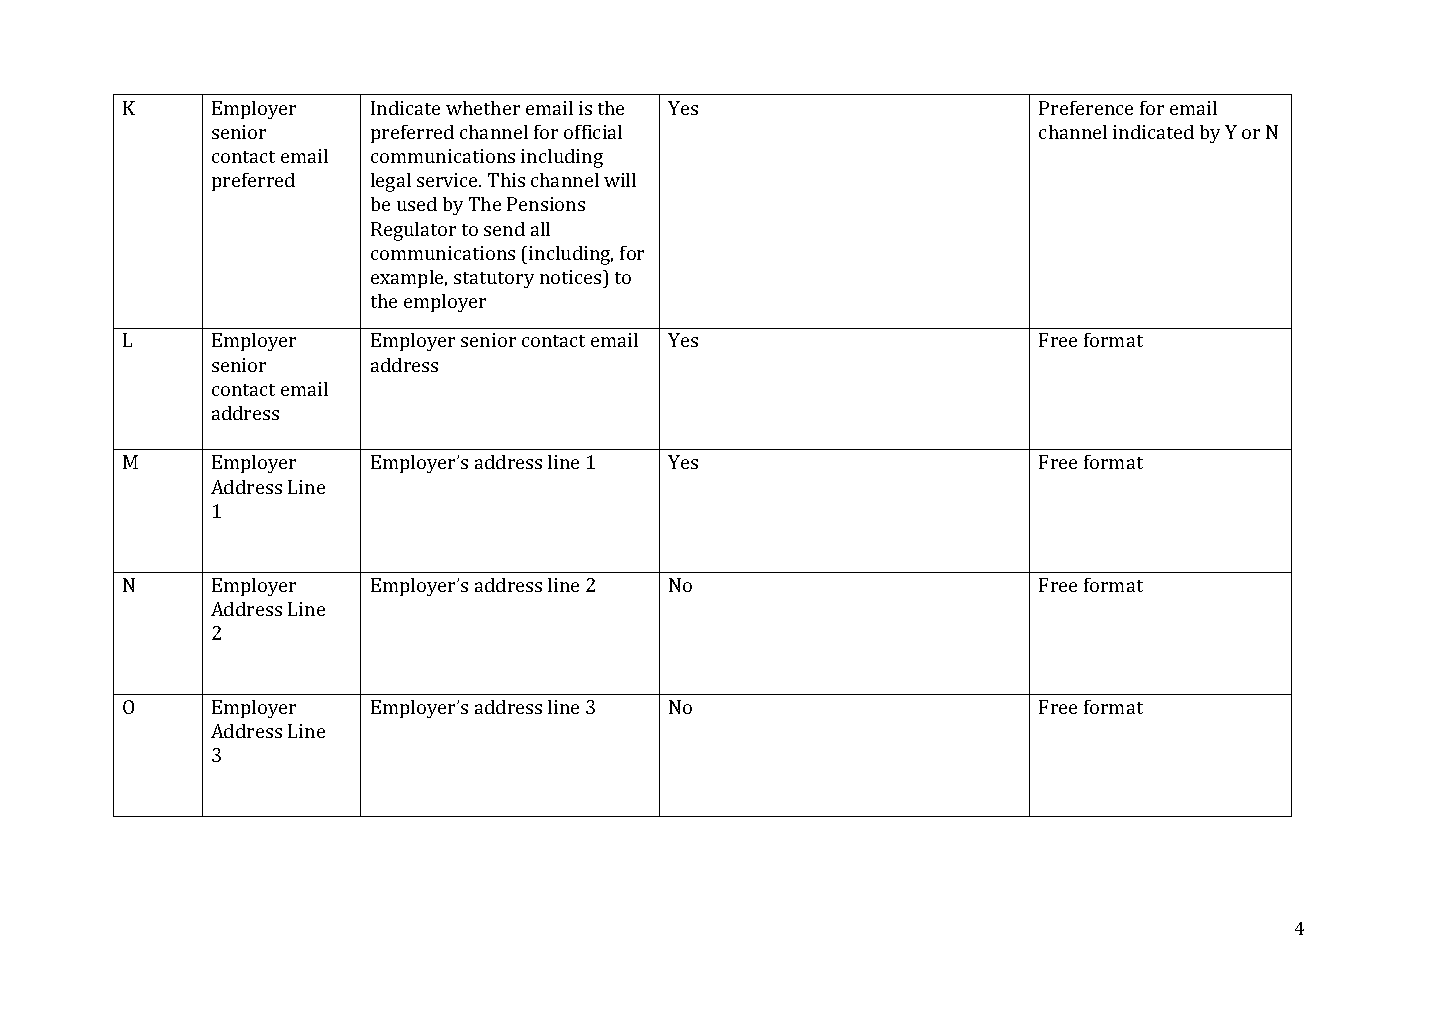  Describe the element at coordinates (546, 204) in the document. I see `Pensions` at that location.
